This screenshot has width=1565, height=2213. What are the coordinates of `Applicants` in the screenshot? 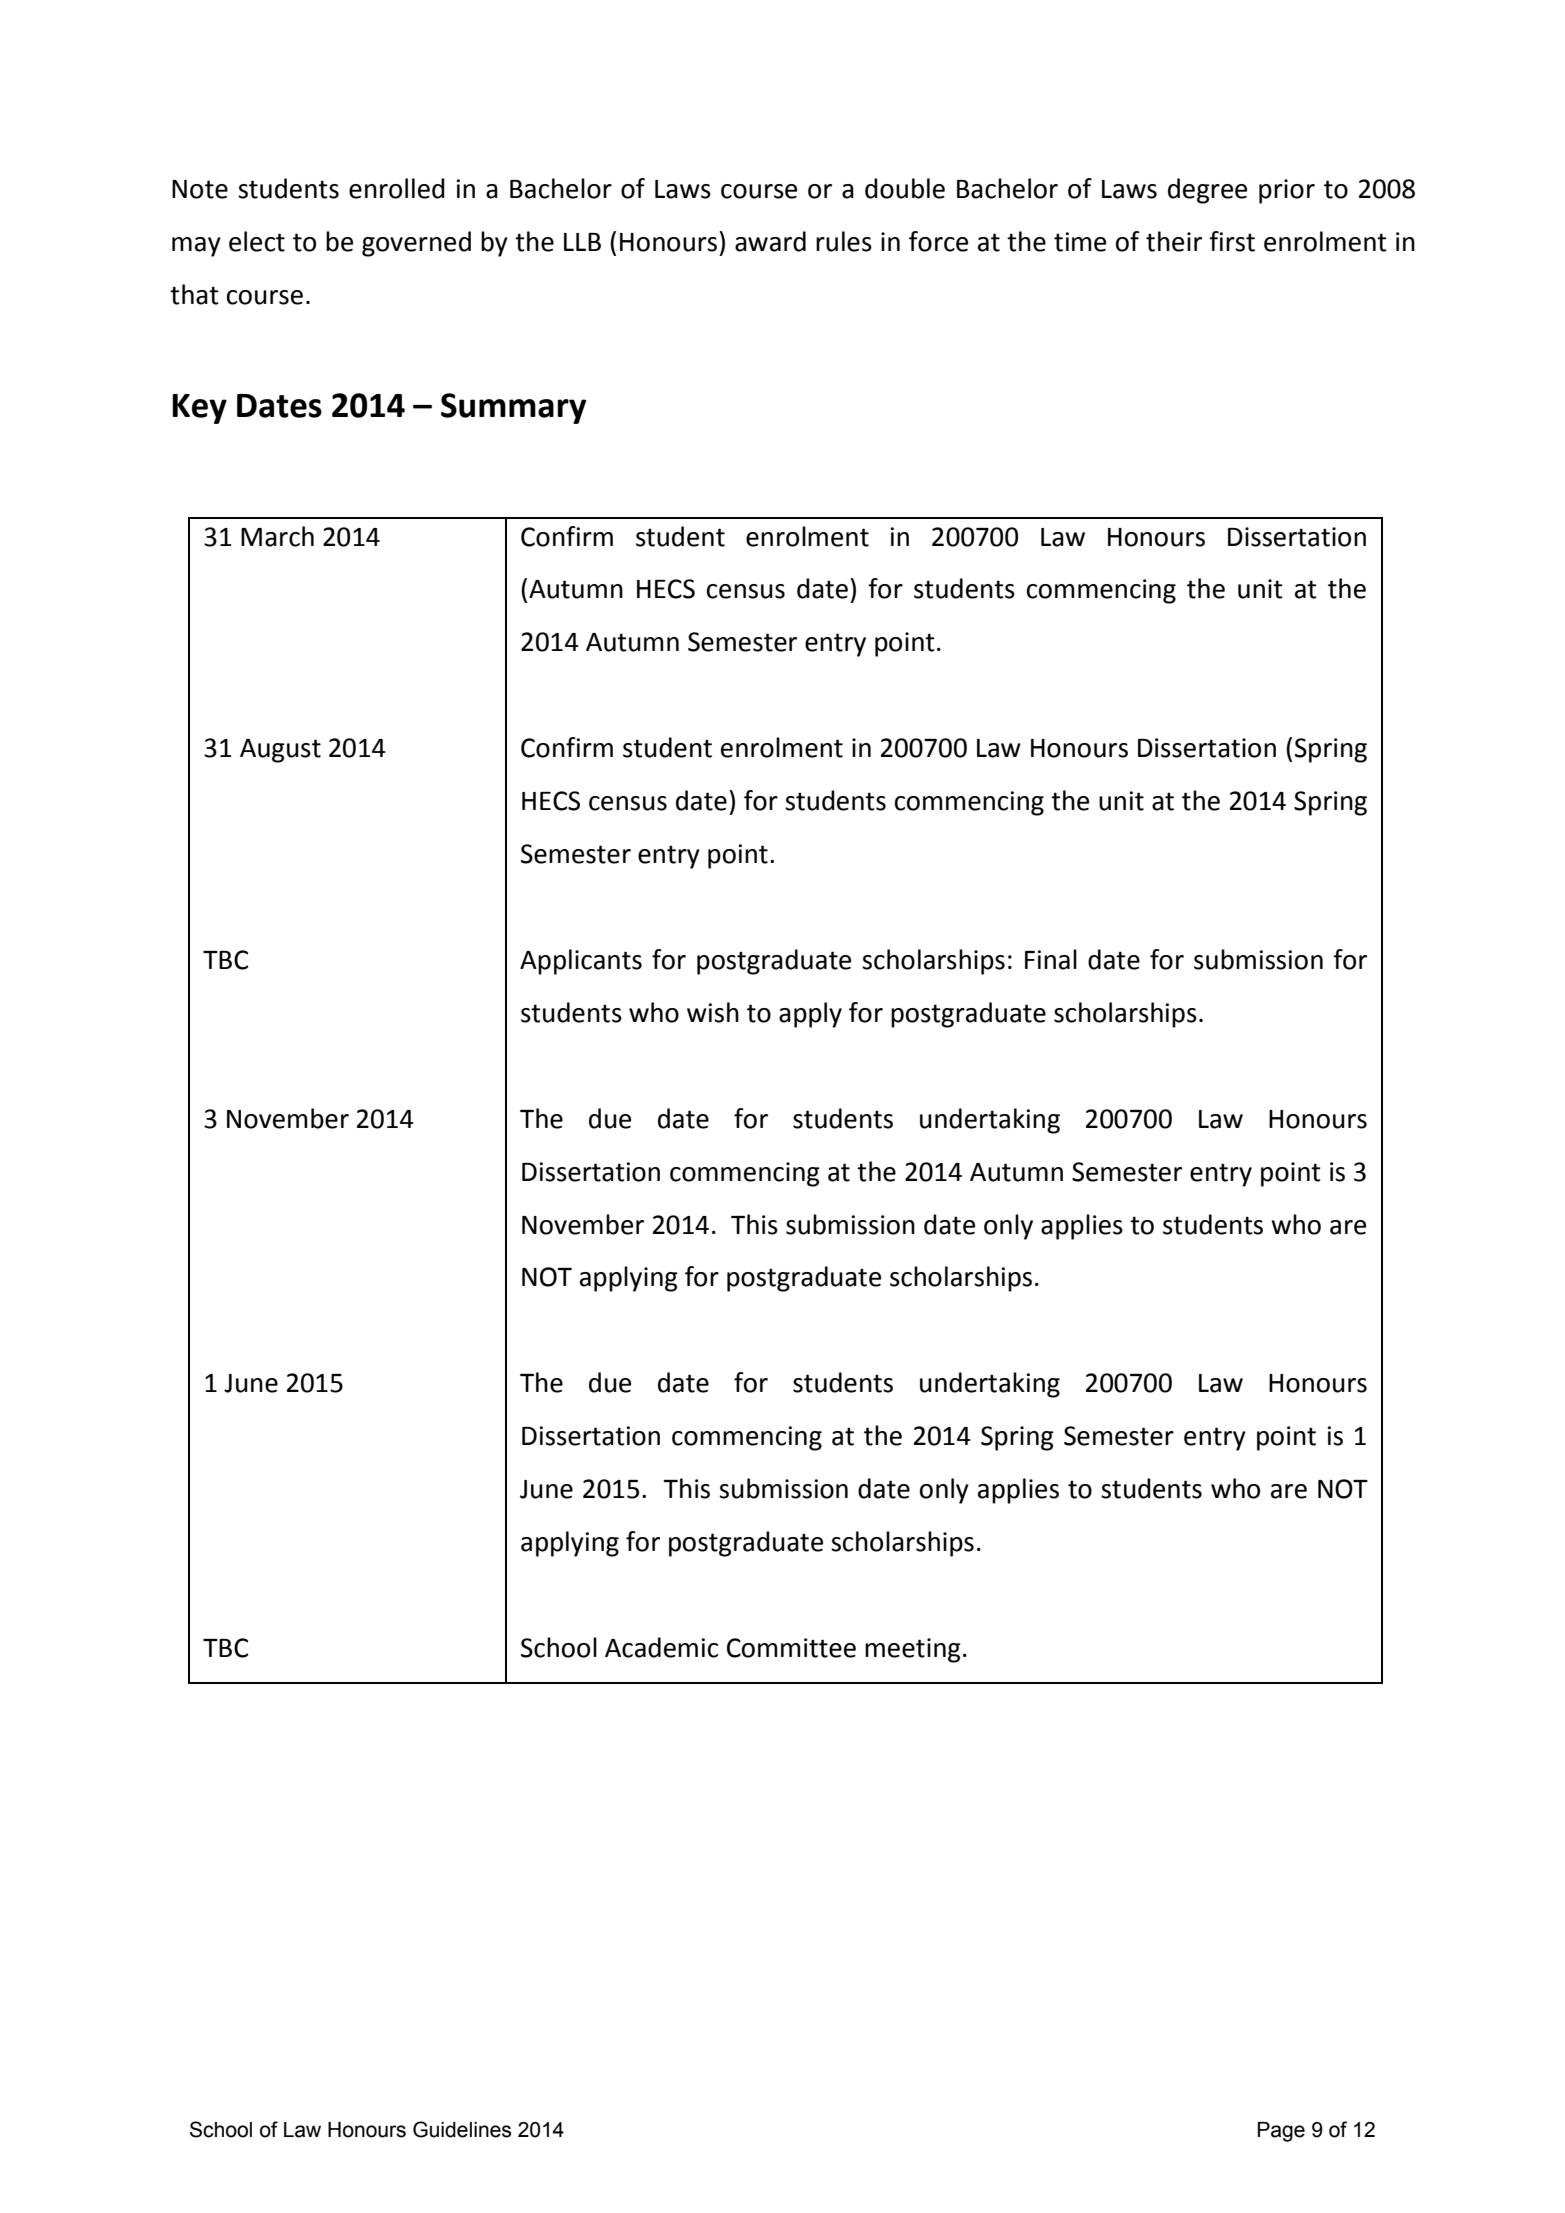 It's located at (581, 962).
